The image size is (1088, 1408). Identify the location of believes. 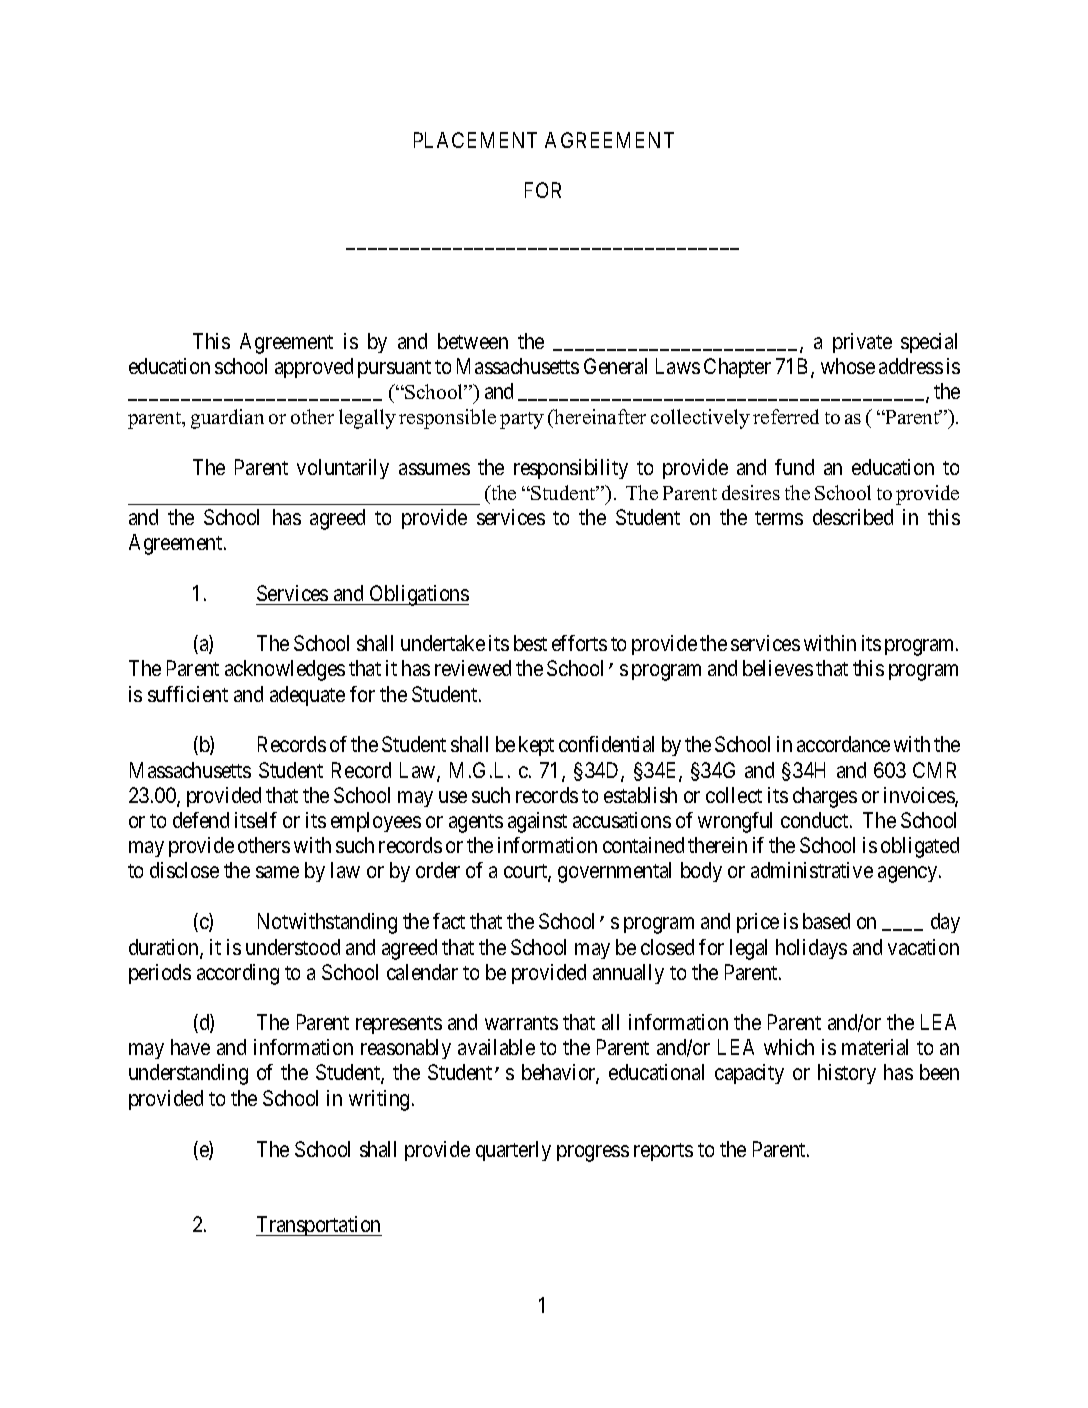
(778, 668).
